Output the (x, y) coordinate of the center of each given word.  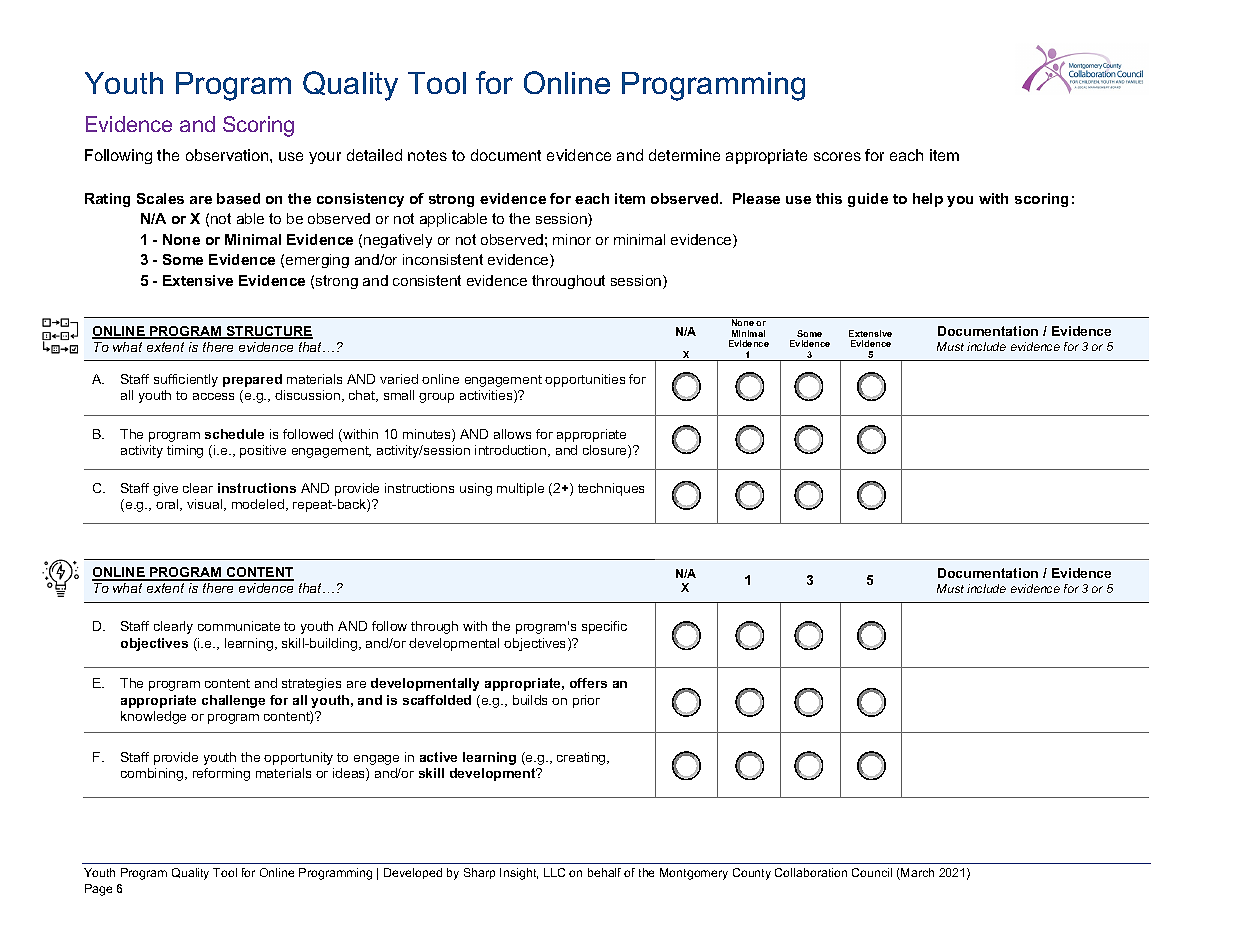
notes (427, 155)
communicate (239, 626)
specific (604, 627)
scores (837, 156)
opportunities (585, 380)
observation (228, 155)
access (213, 396)
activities (487, 396)
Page (98, 890)
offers (588, 683)
